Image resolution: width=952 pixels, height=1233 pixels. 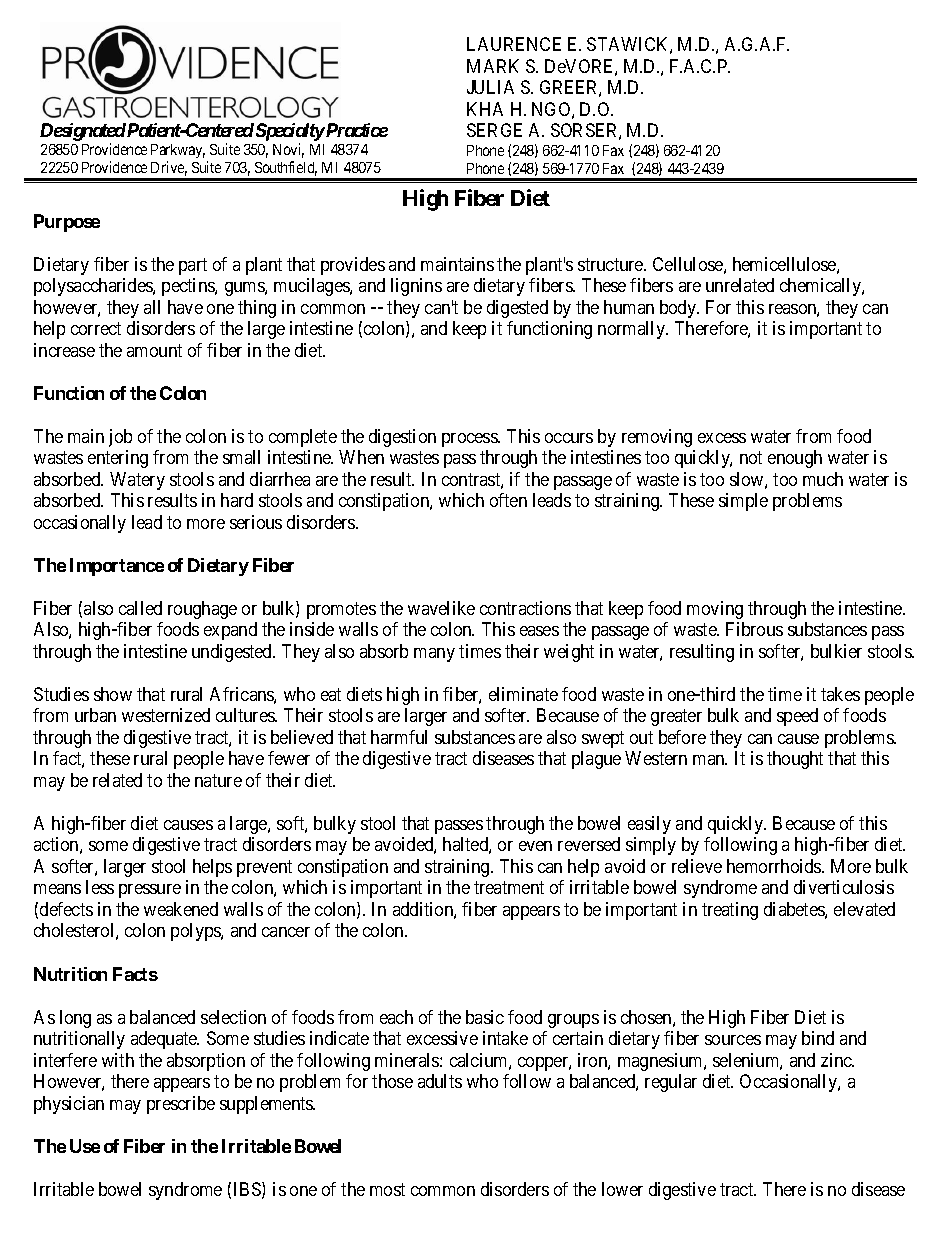 What do you see at coordinates (490, 87) in the screenshot?
I see `JULIA` at bounding box center [490, 87].
